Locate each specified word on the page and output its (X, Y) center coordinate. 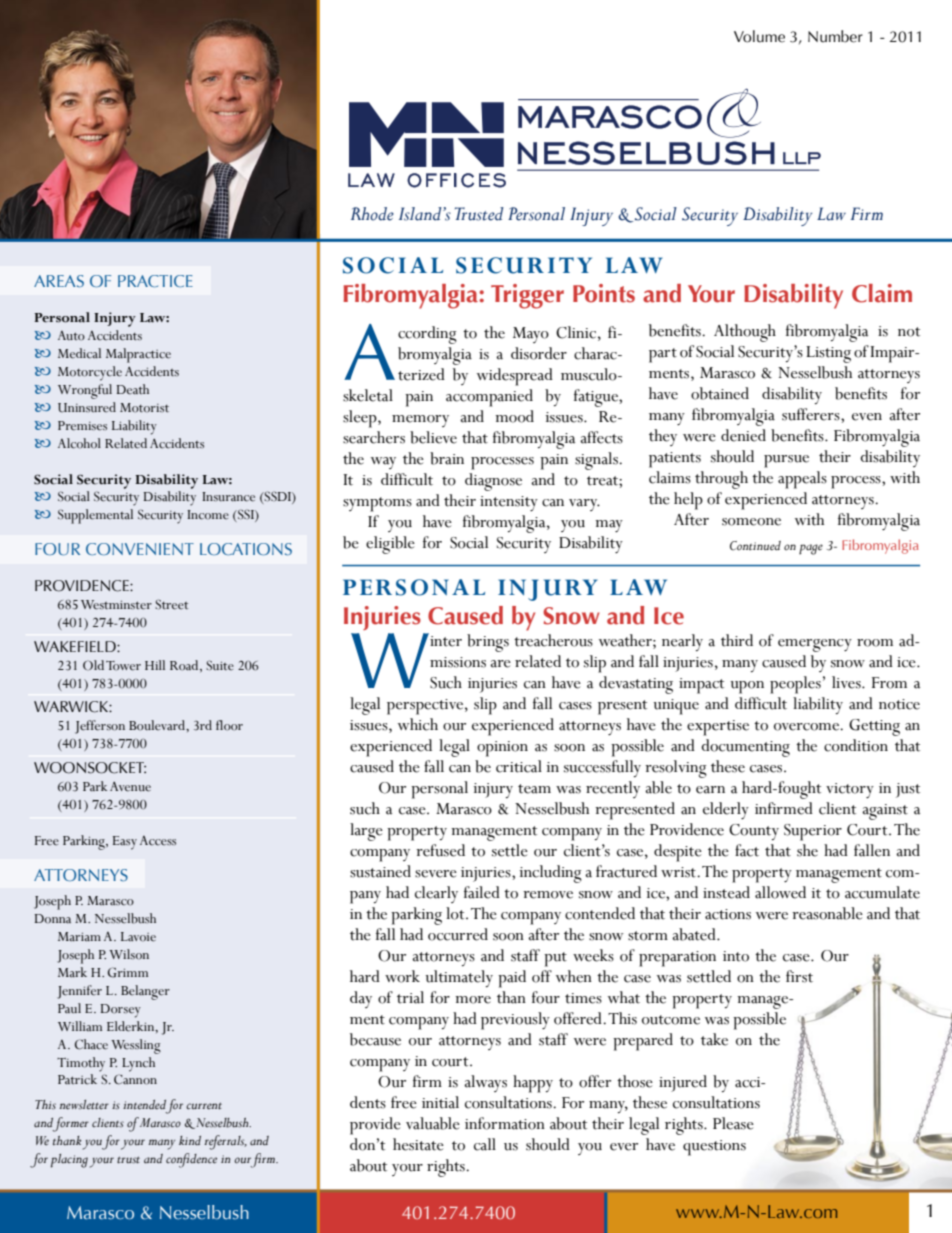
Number (835, 36)
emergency (815, 645)
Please (733, 1123)
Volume (759, 36)
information (505, 1123)
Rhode (372, 214)
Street (171, 604)
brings (488, 643)
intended (144, 1105)
